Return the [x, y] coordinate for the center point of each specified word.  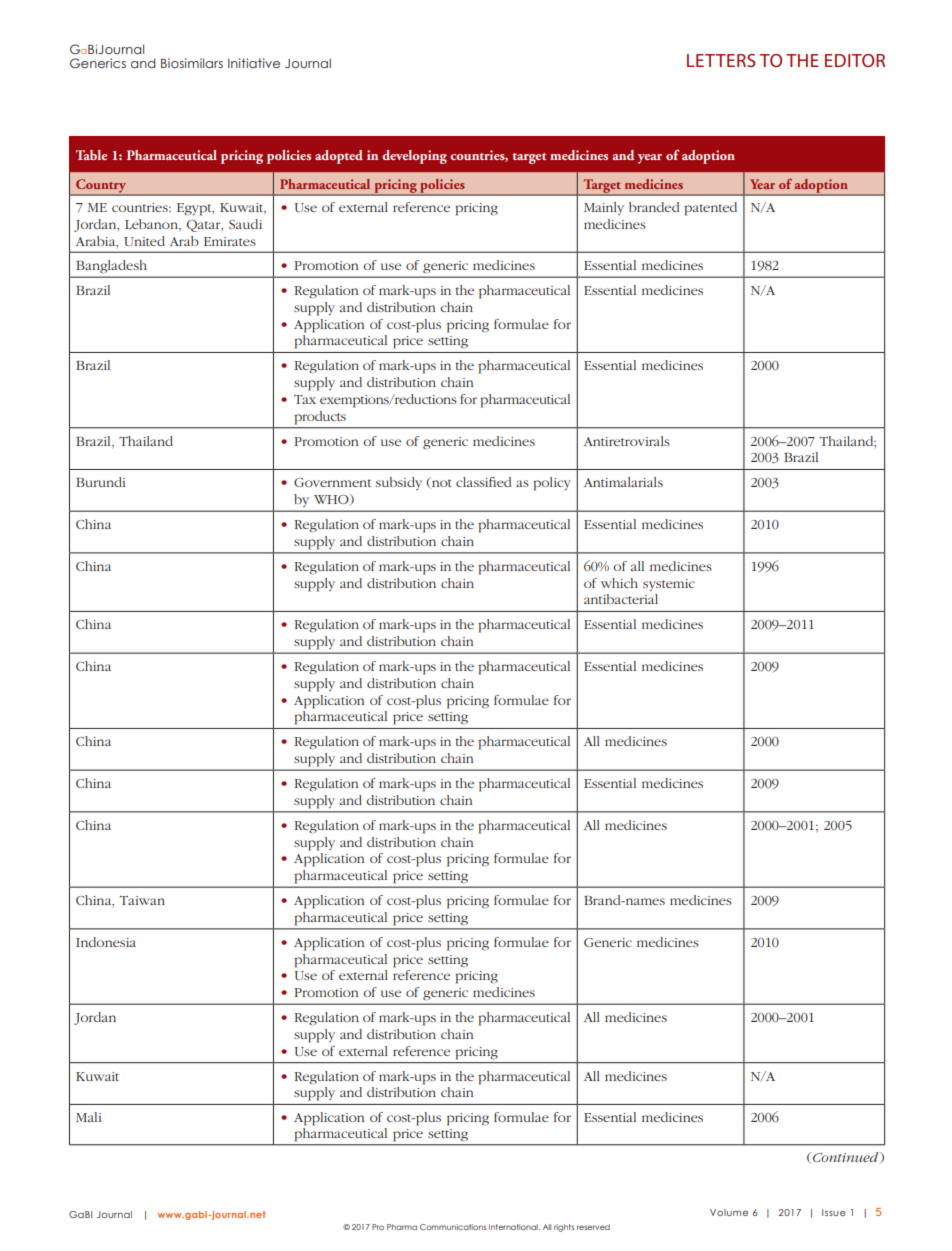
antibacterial [621, 599]
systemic [669, 585]
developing [414, 157]
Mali [88, 1117]
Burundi [100, 482]
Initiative [254, 63]
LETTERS [721, 60]
